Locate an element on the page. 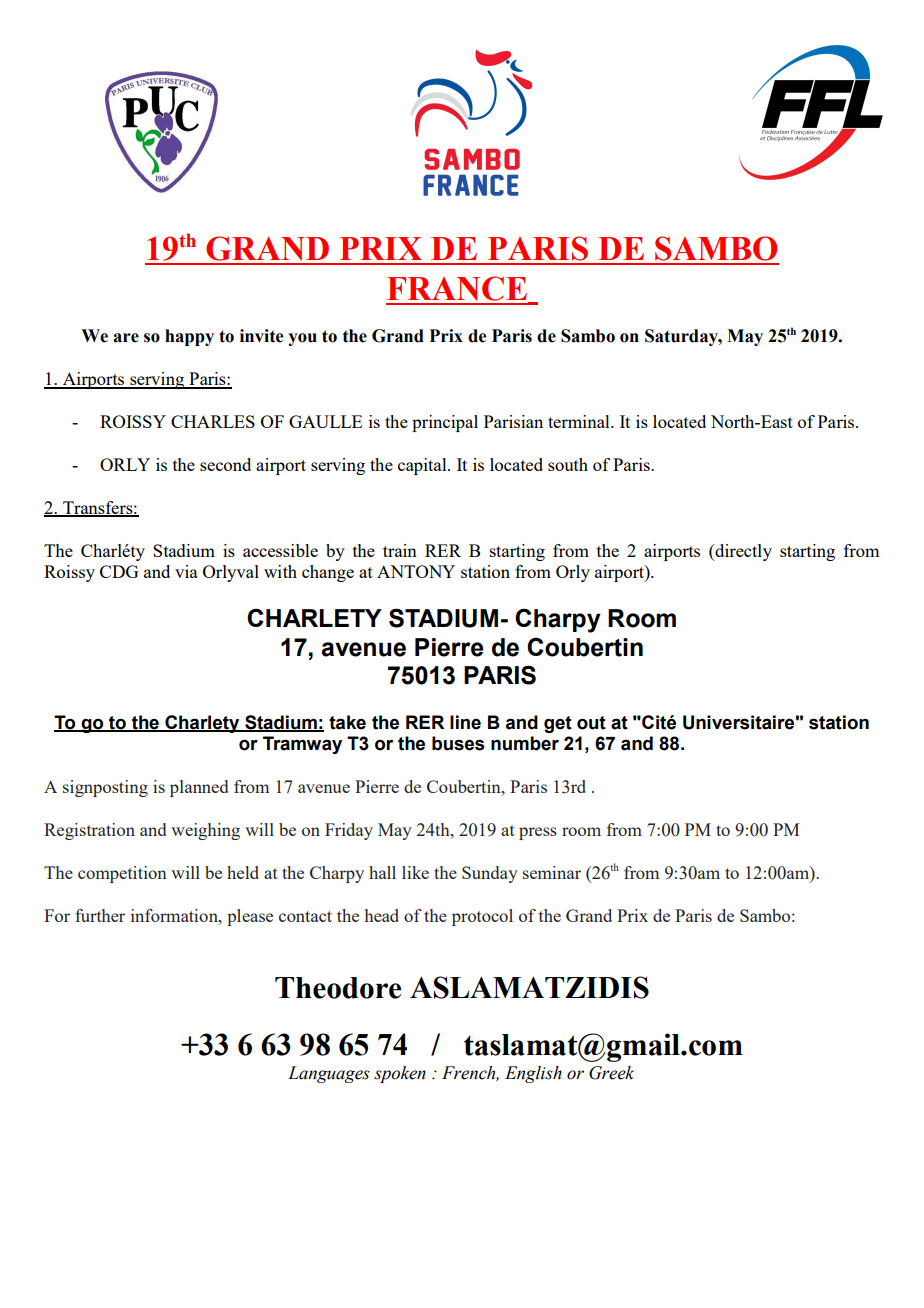 Image resolution: width=924 pixels, height=1308 pixels. planned is located at coordinates (199, 788).
